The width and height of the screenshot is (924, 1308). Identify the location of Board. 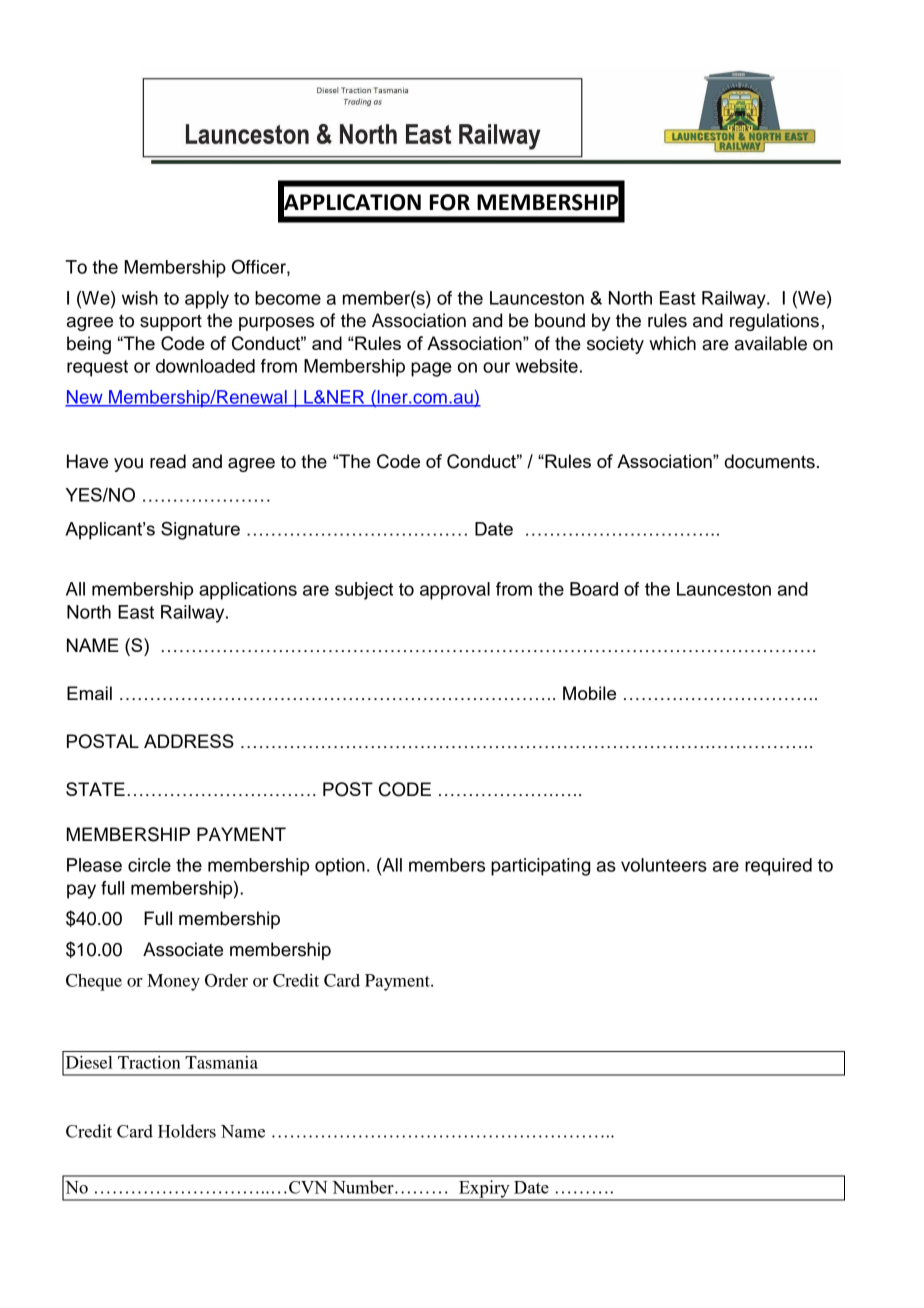
(594, 589).
